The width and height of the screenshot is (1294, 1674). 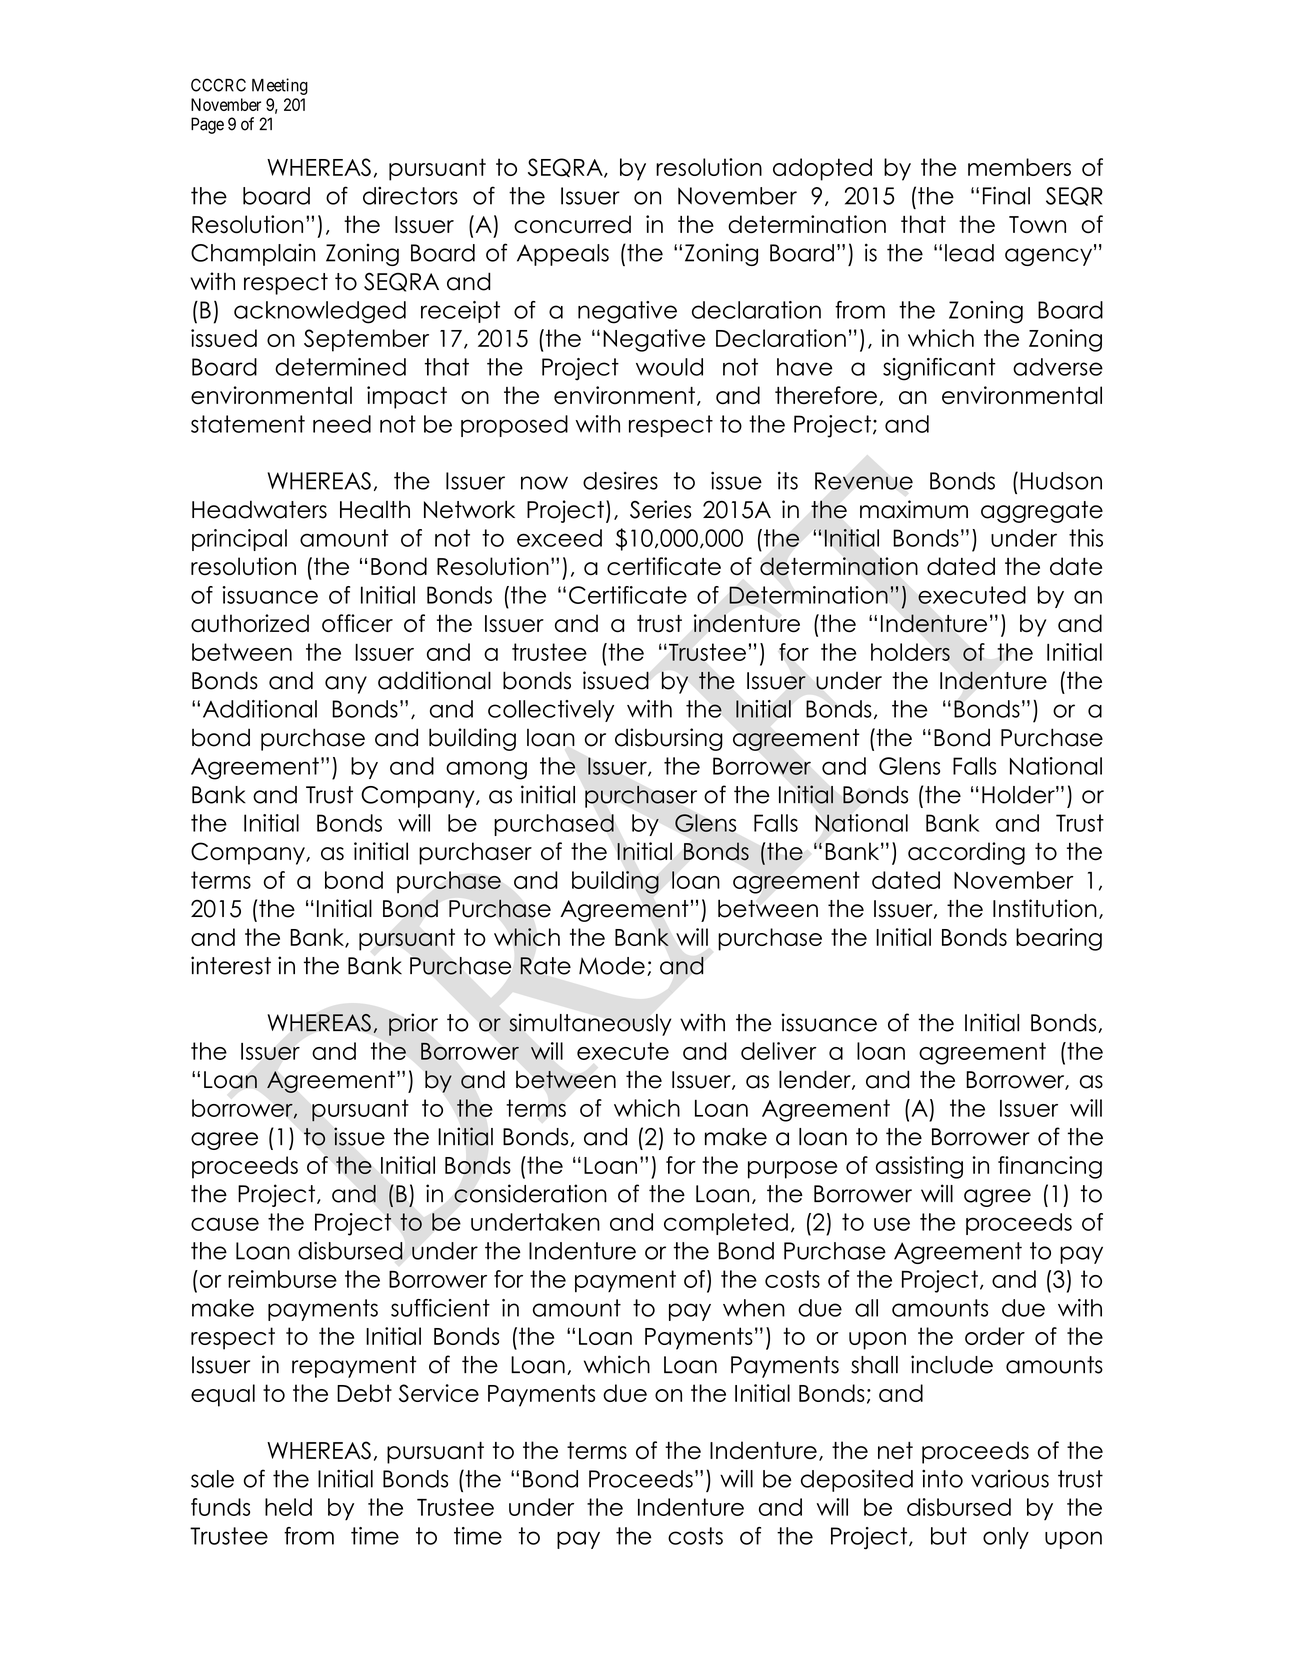 I want to click on Meeting, so click(x=280, y=86).
